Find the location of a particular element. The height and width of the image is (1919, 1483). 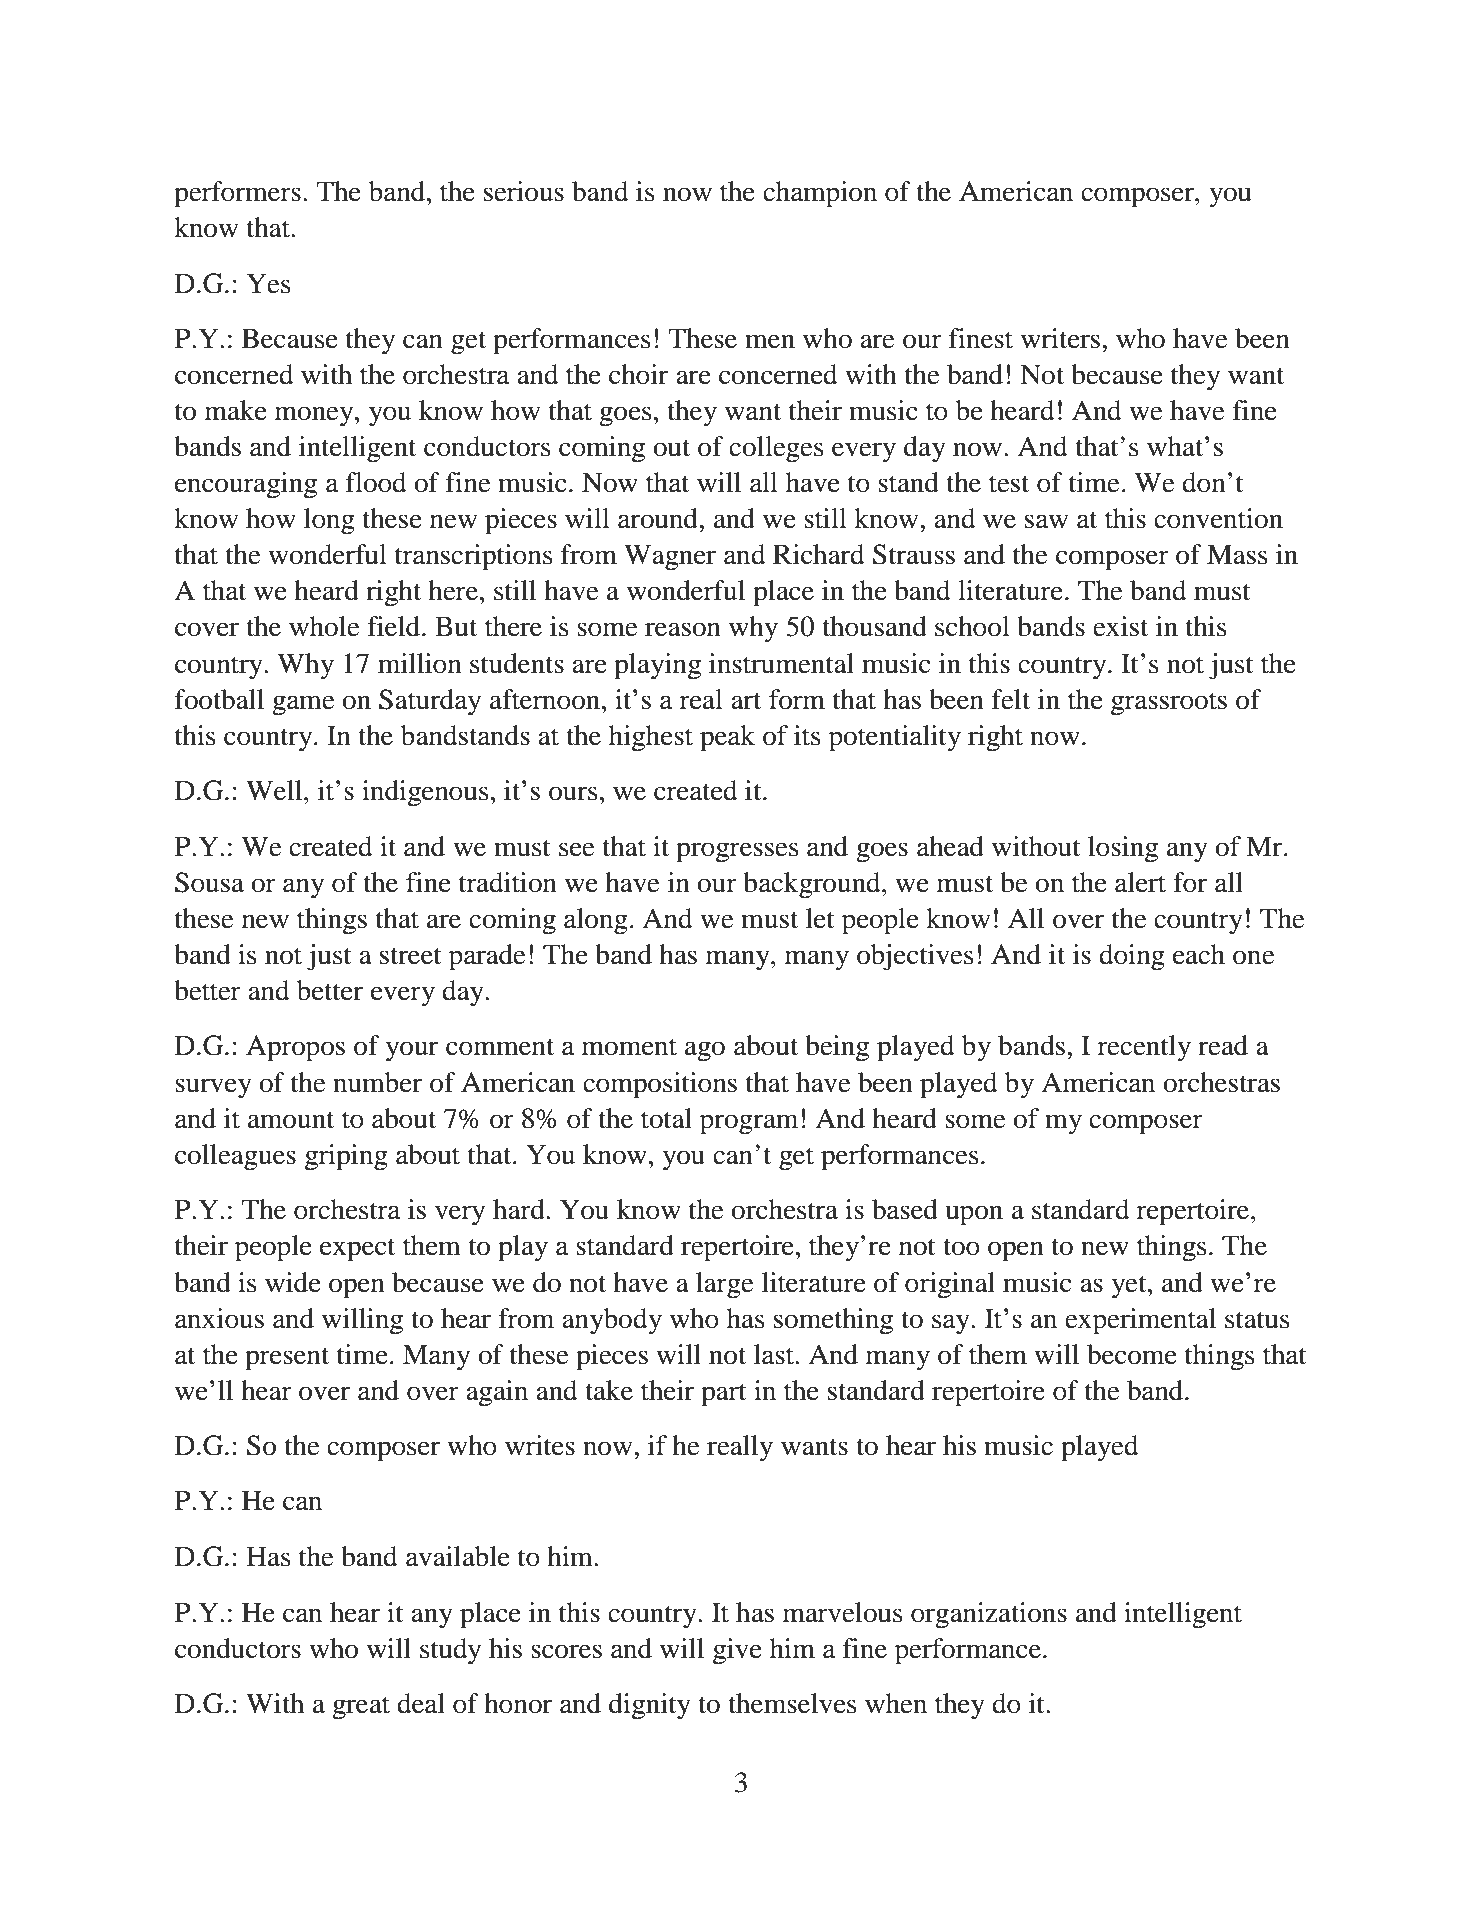

Yes is located at coordinates (269, 283).
